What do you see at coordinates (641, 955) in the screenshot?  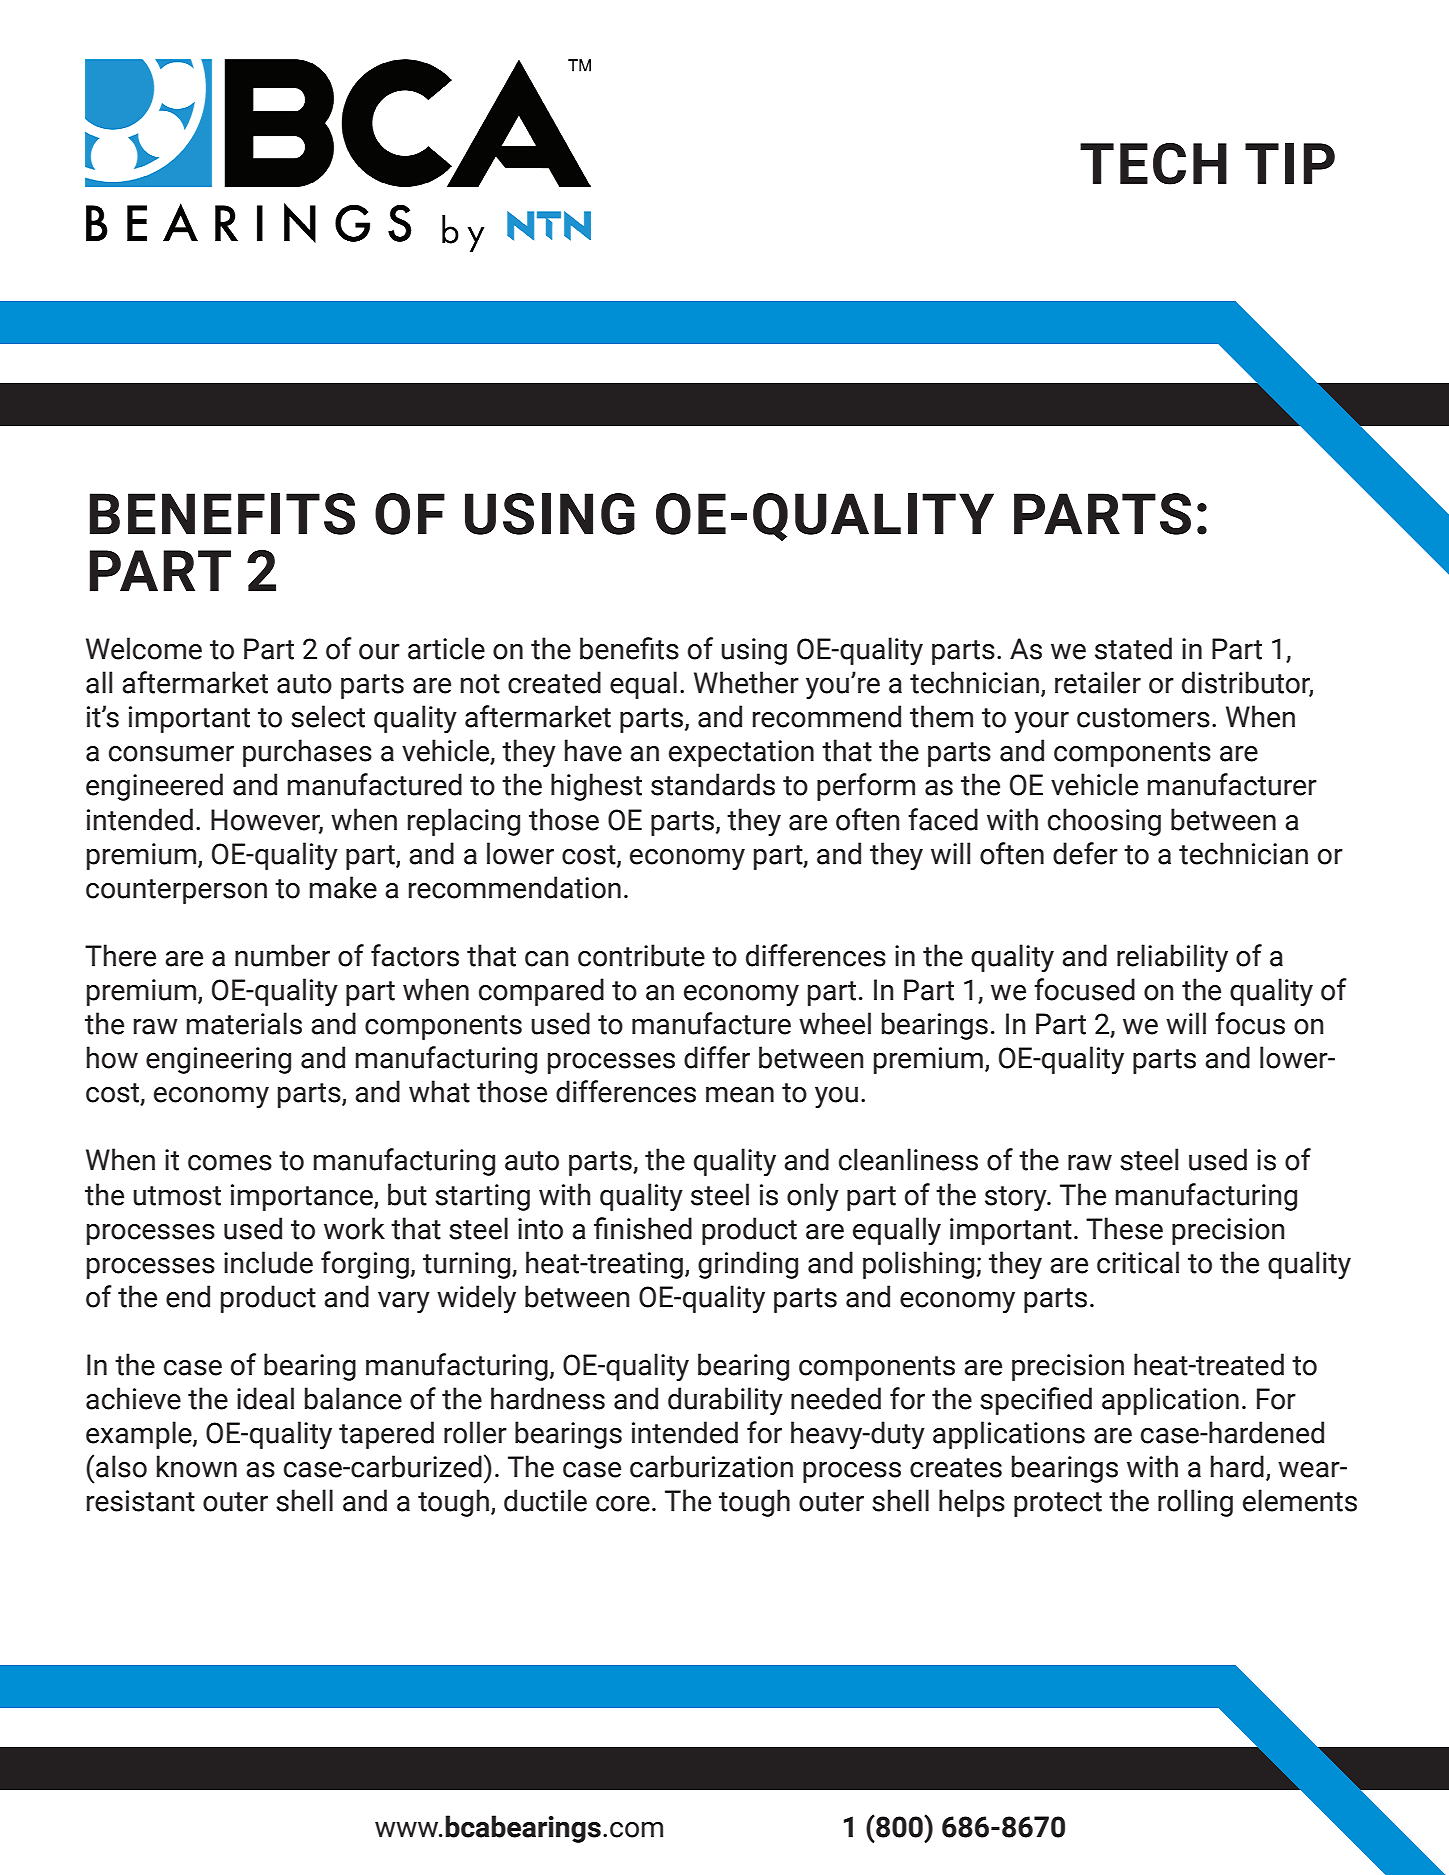 I see `contribute` at bounding box center [641, 955].
